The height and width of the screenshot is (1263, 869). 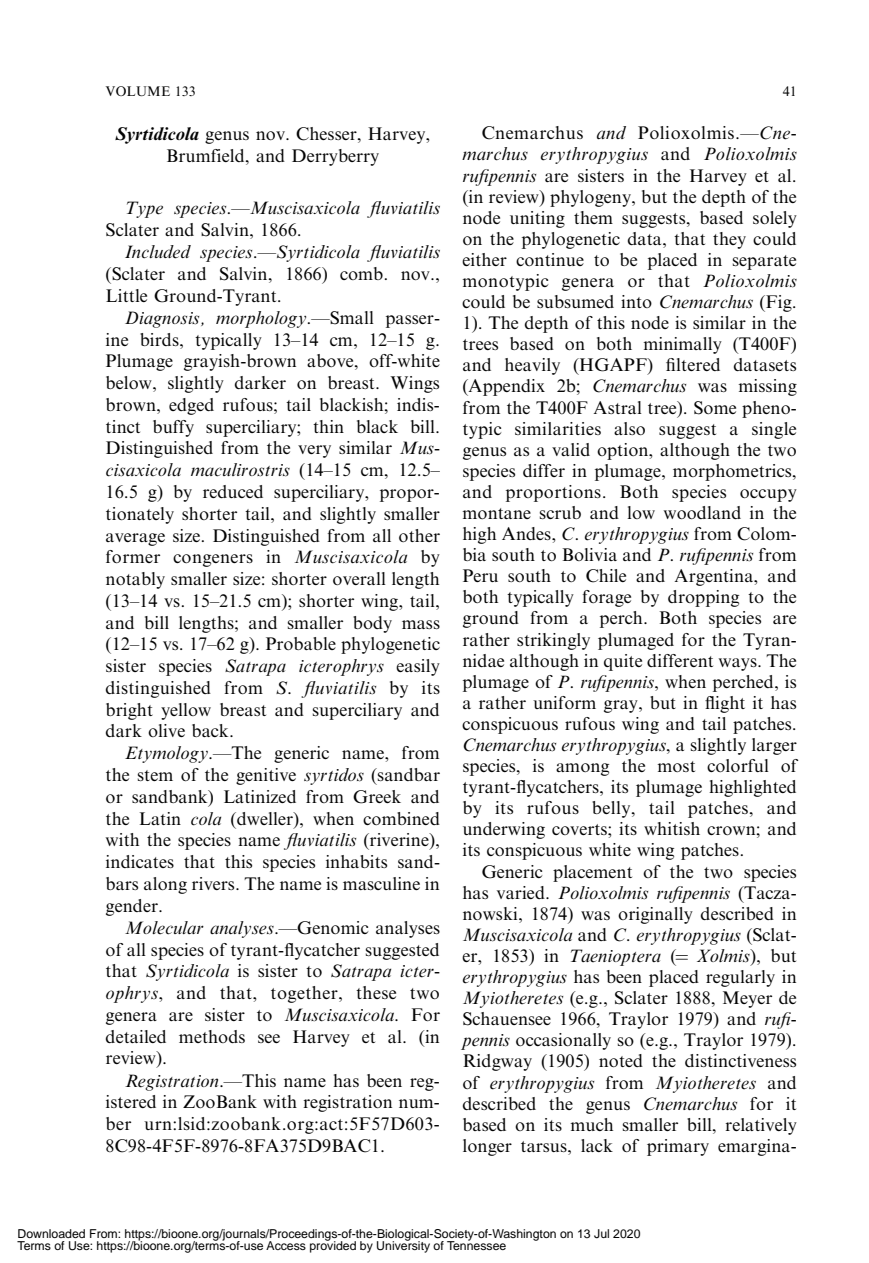 What do you see at coordinates (403, 1246) in the screenshot?
I see `University` at bounding box center [403, 1246].
